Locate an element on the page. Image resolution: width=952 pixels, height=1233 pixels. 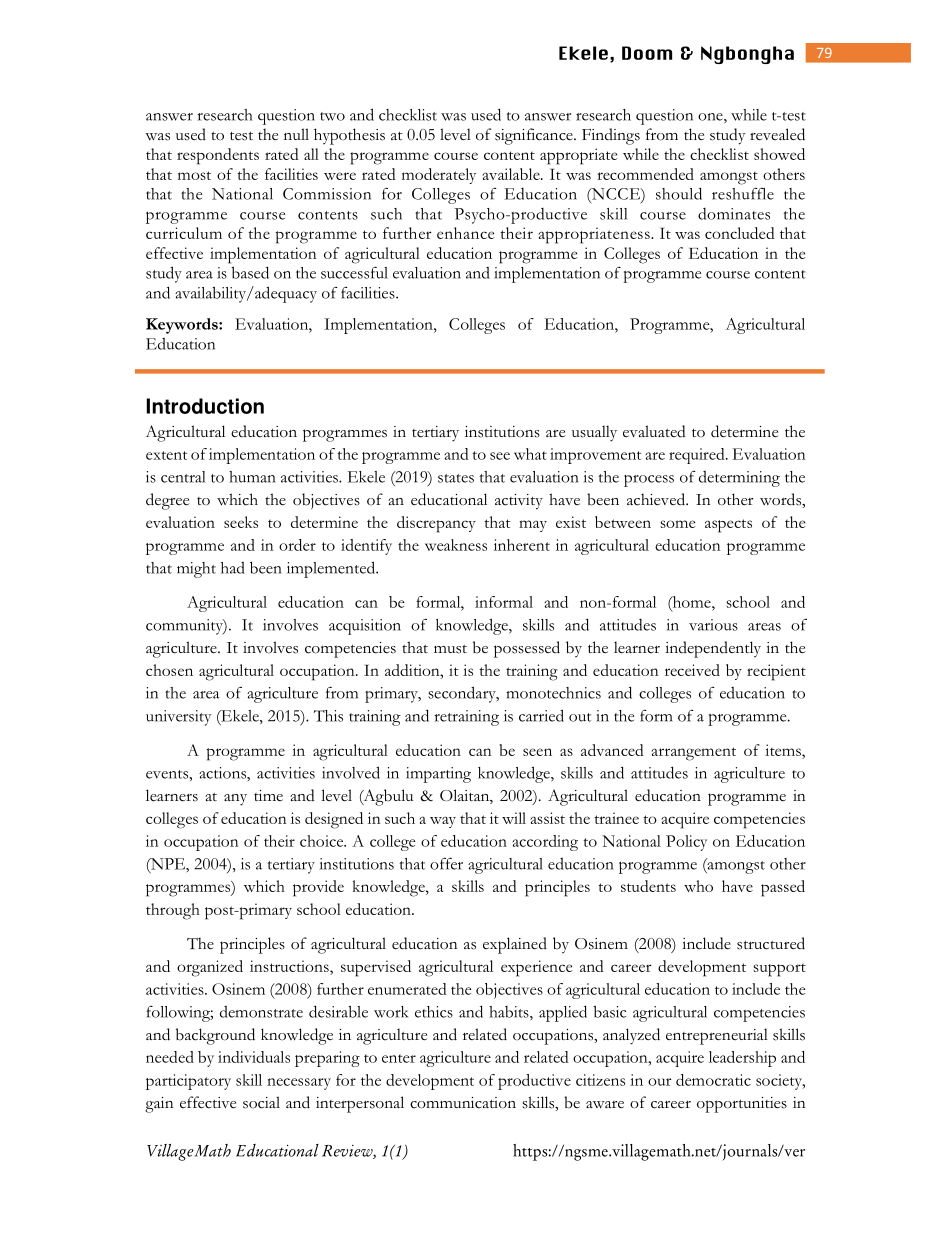
significance is located at coordinates (535, 136).
